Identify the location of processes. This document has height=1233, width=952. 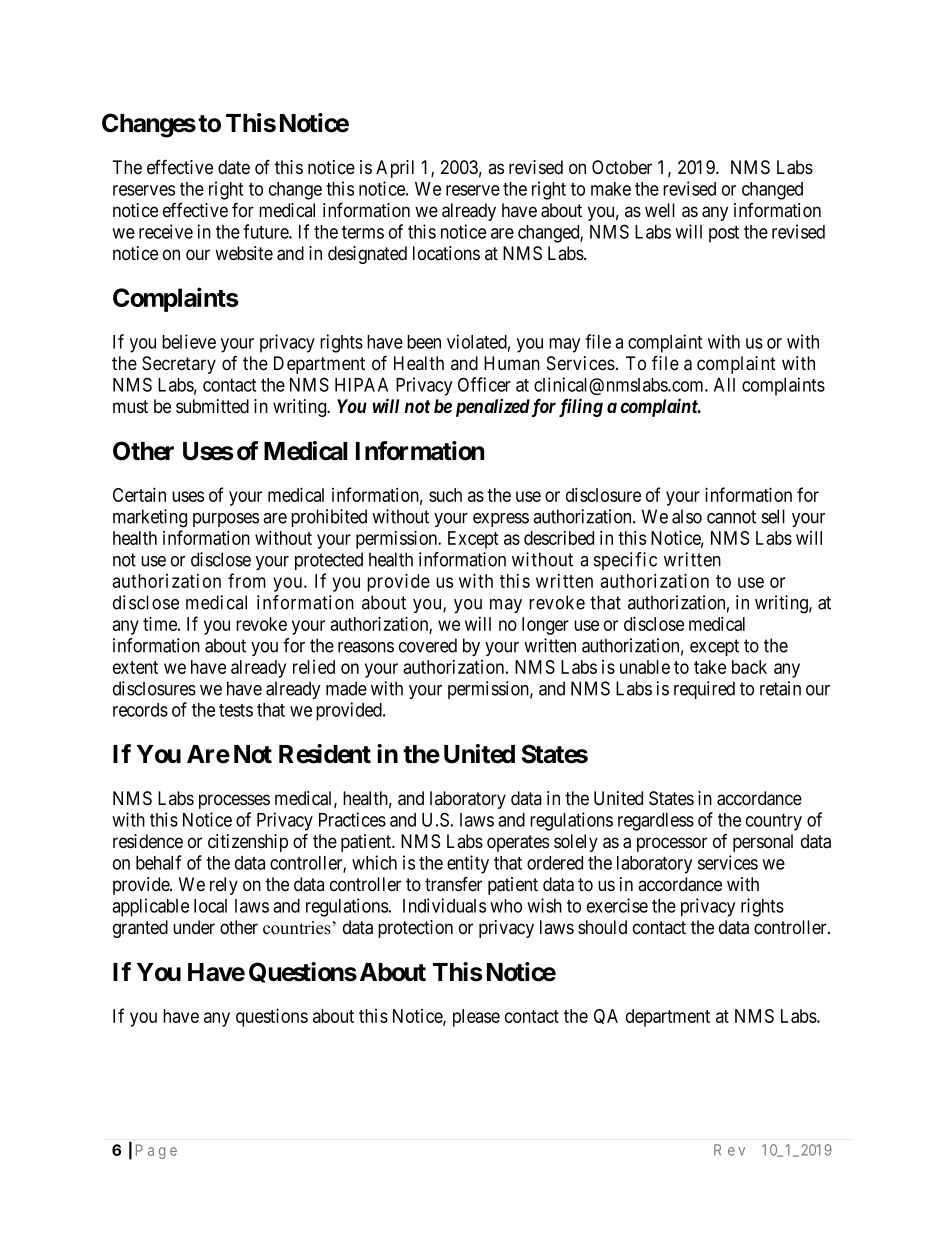
(234, 801).
